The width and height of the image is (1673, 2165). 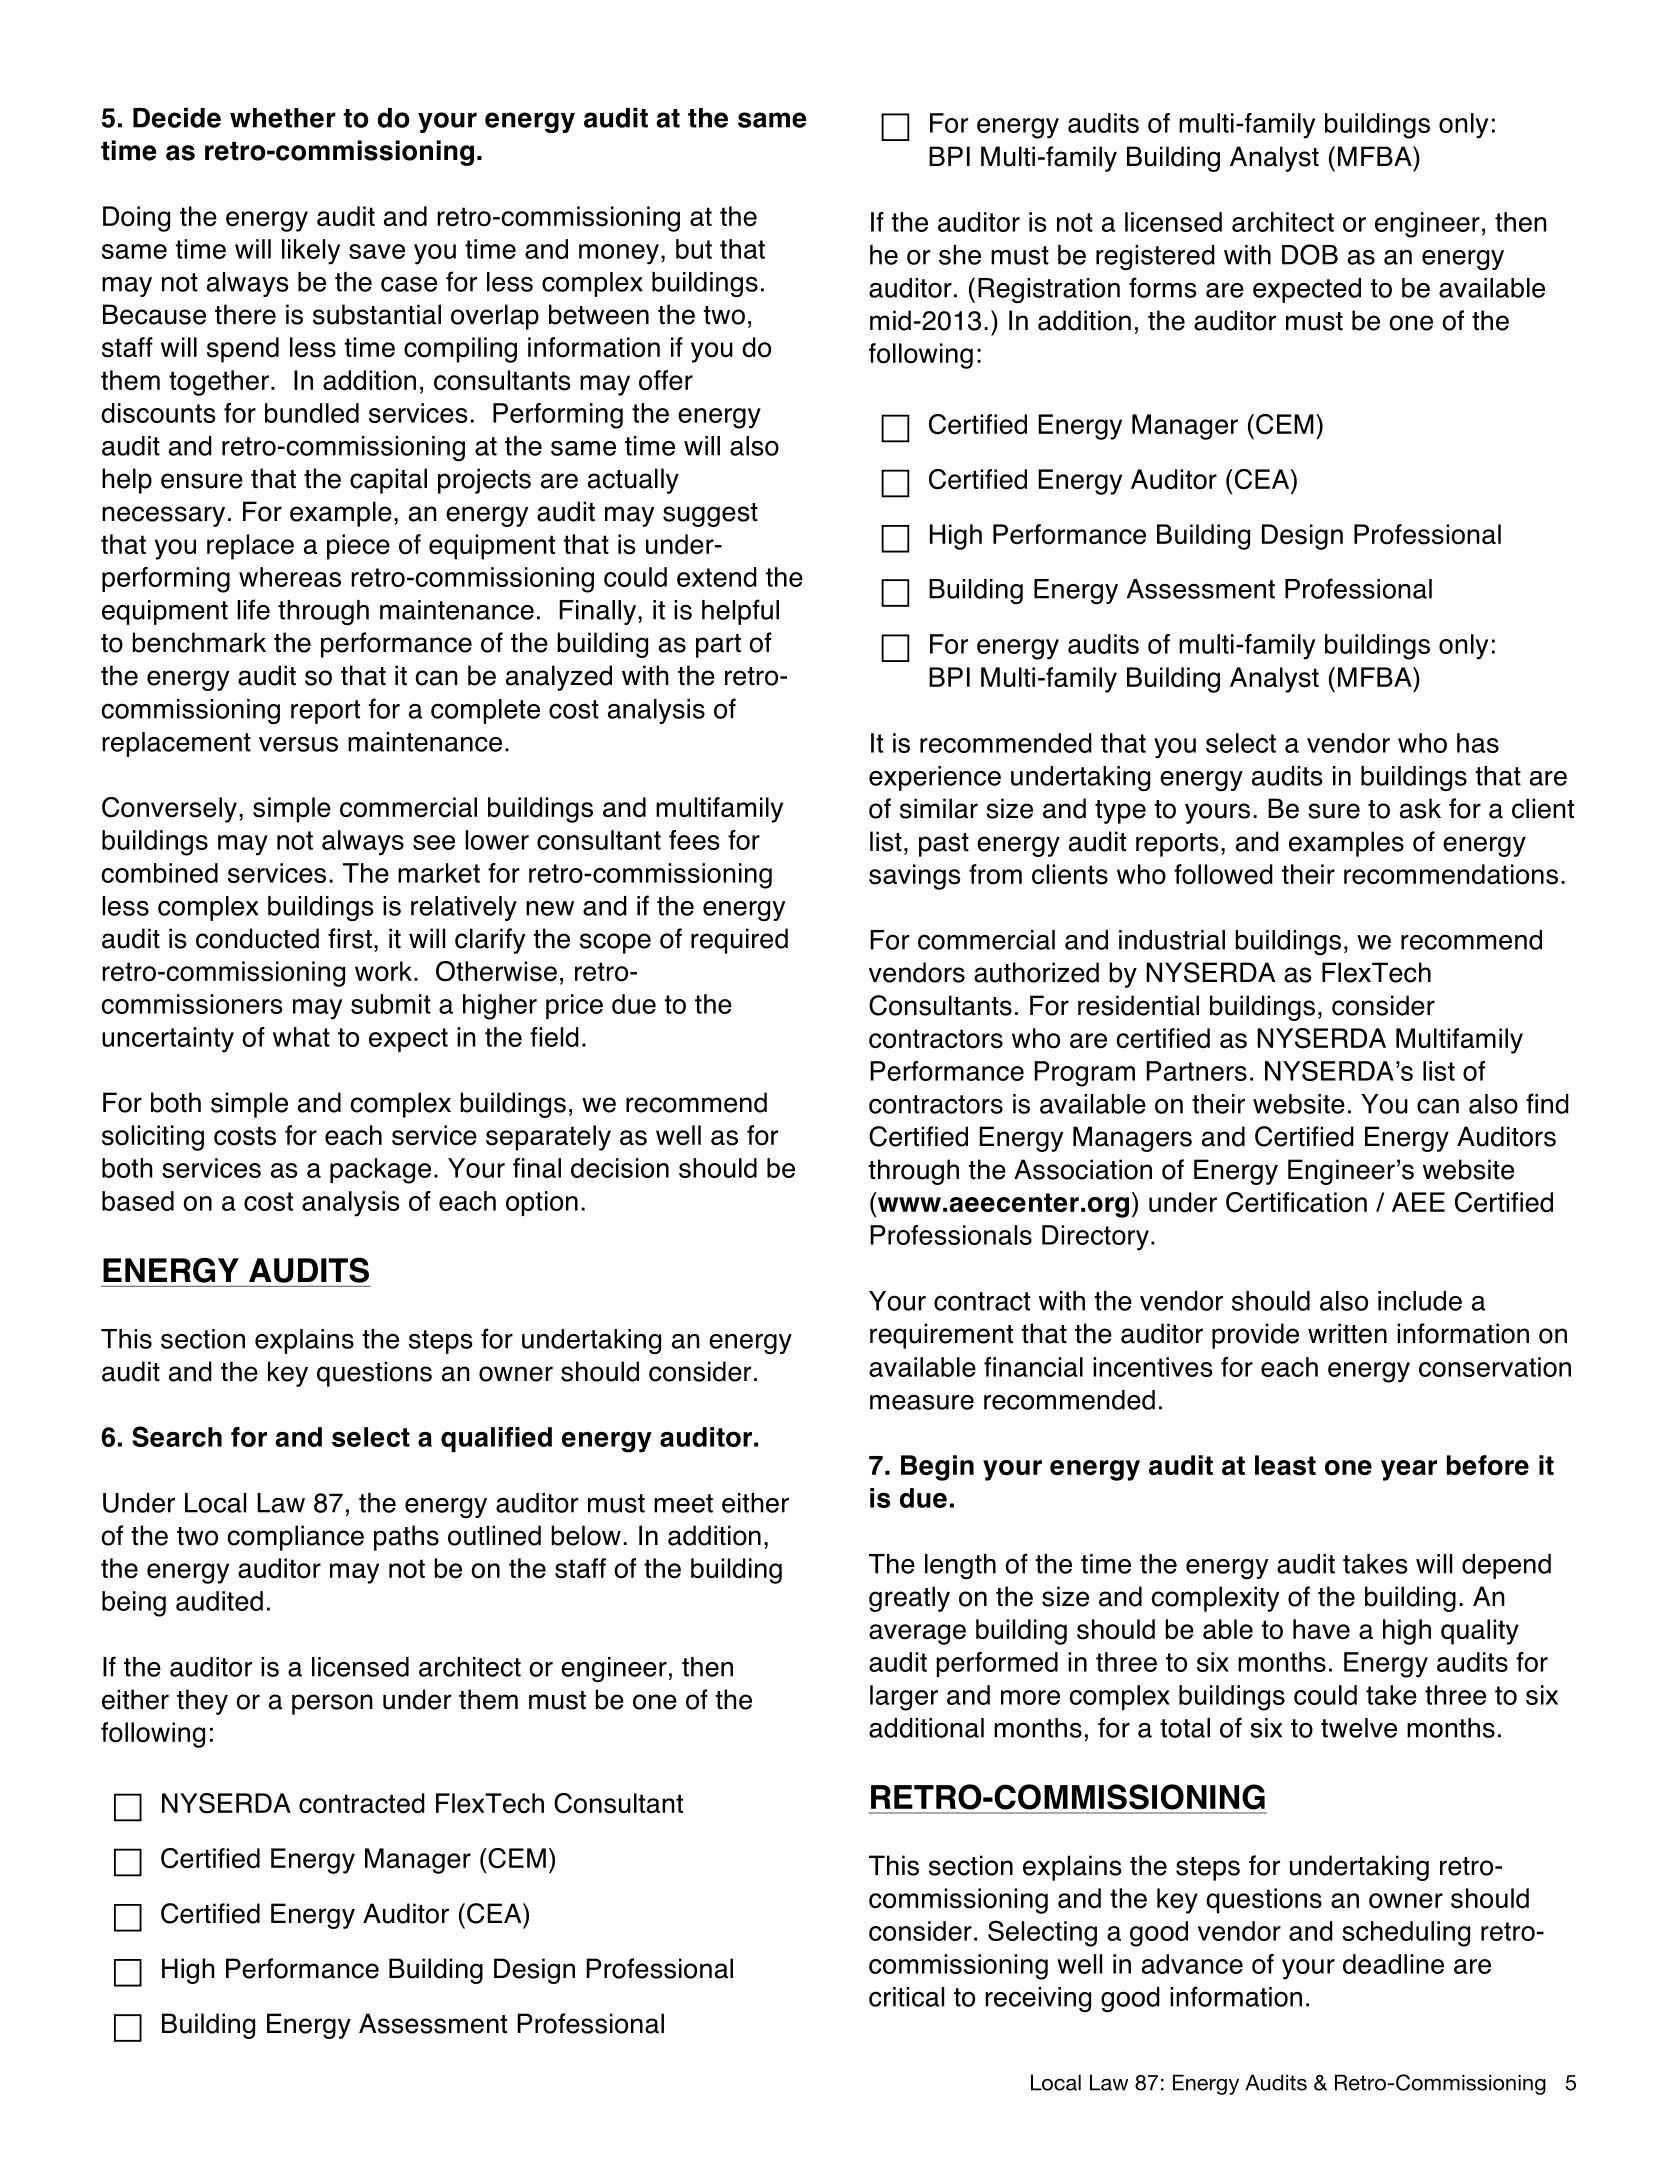 What do you see at coordinates (283, 118) in the image?
I see `whether` at bounding box center [283, 118].
